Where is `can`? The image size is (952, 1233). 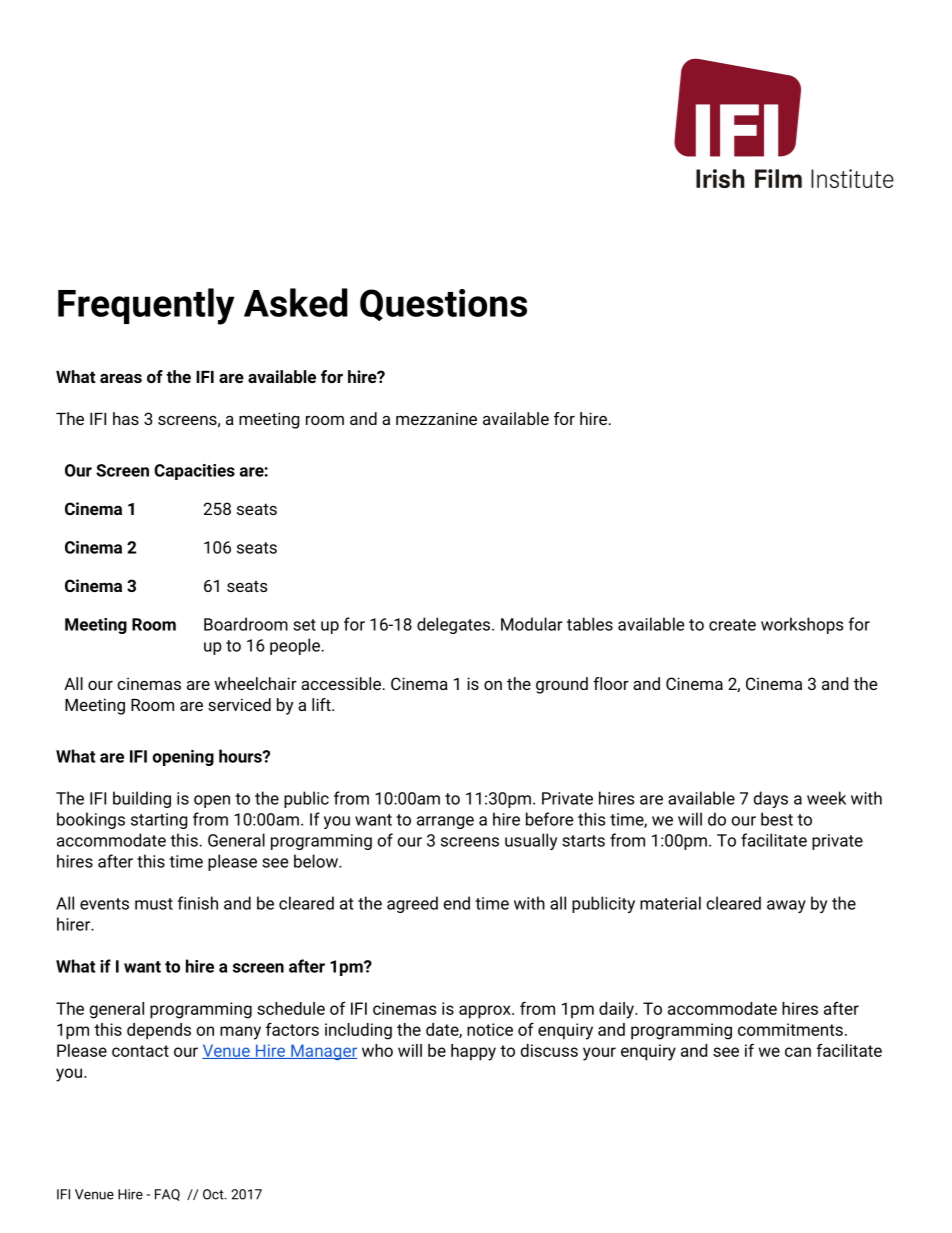
can is located at coordinates (798, 1052).
